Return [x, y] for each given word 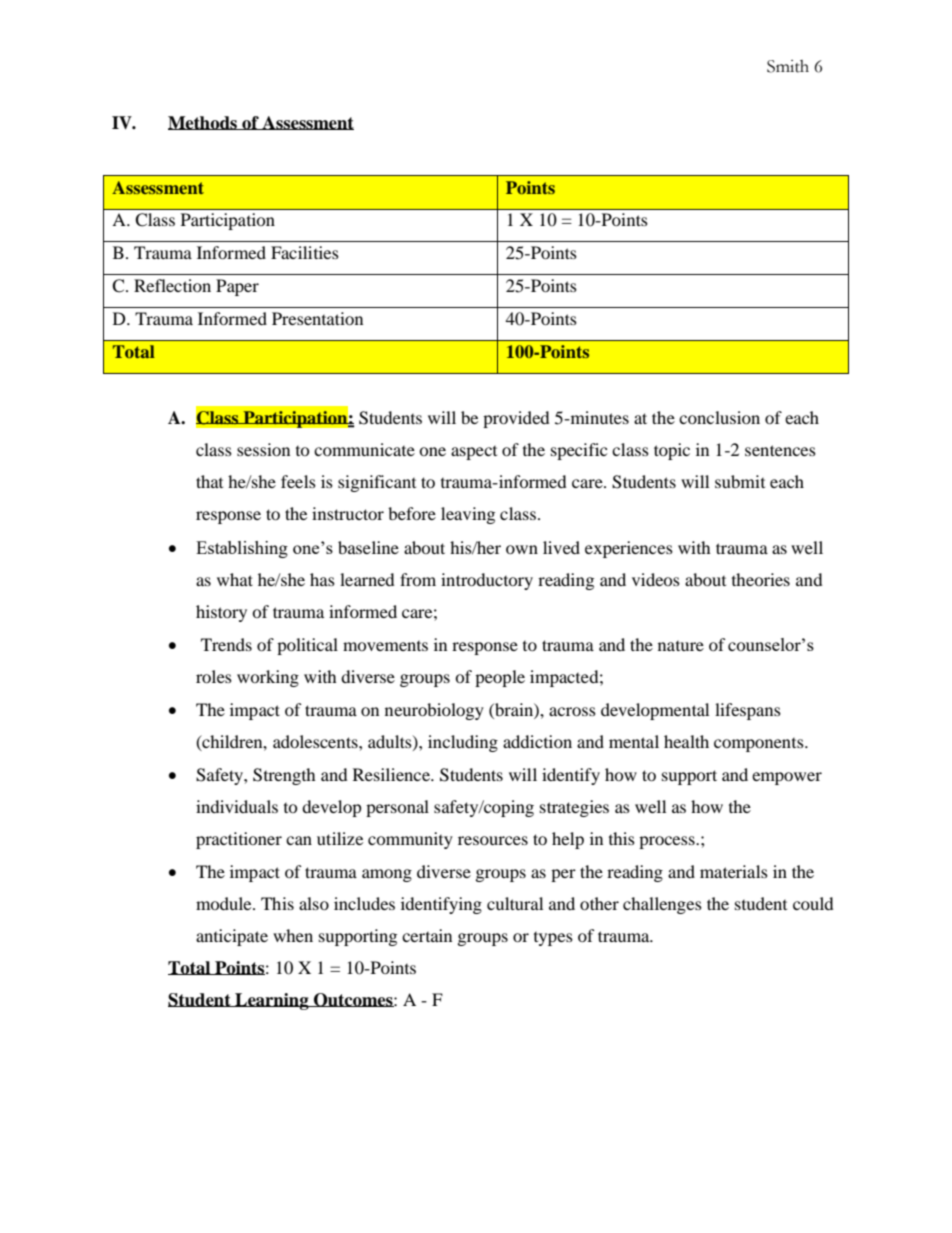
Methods [203, 123]
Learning [272, 1001]
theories [761, 579]
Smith [788, 66]
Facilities [305, 252]
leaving [468, 515]
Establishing [242, 549]
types [553, 939]
